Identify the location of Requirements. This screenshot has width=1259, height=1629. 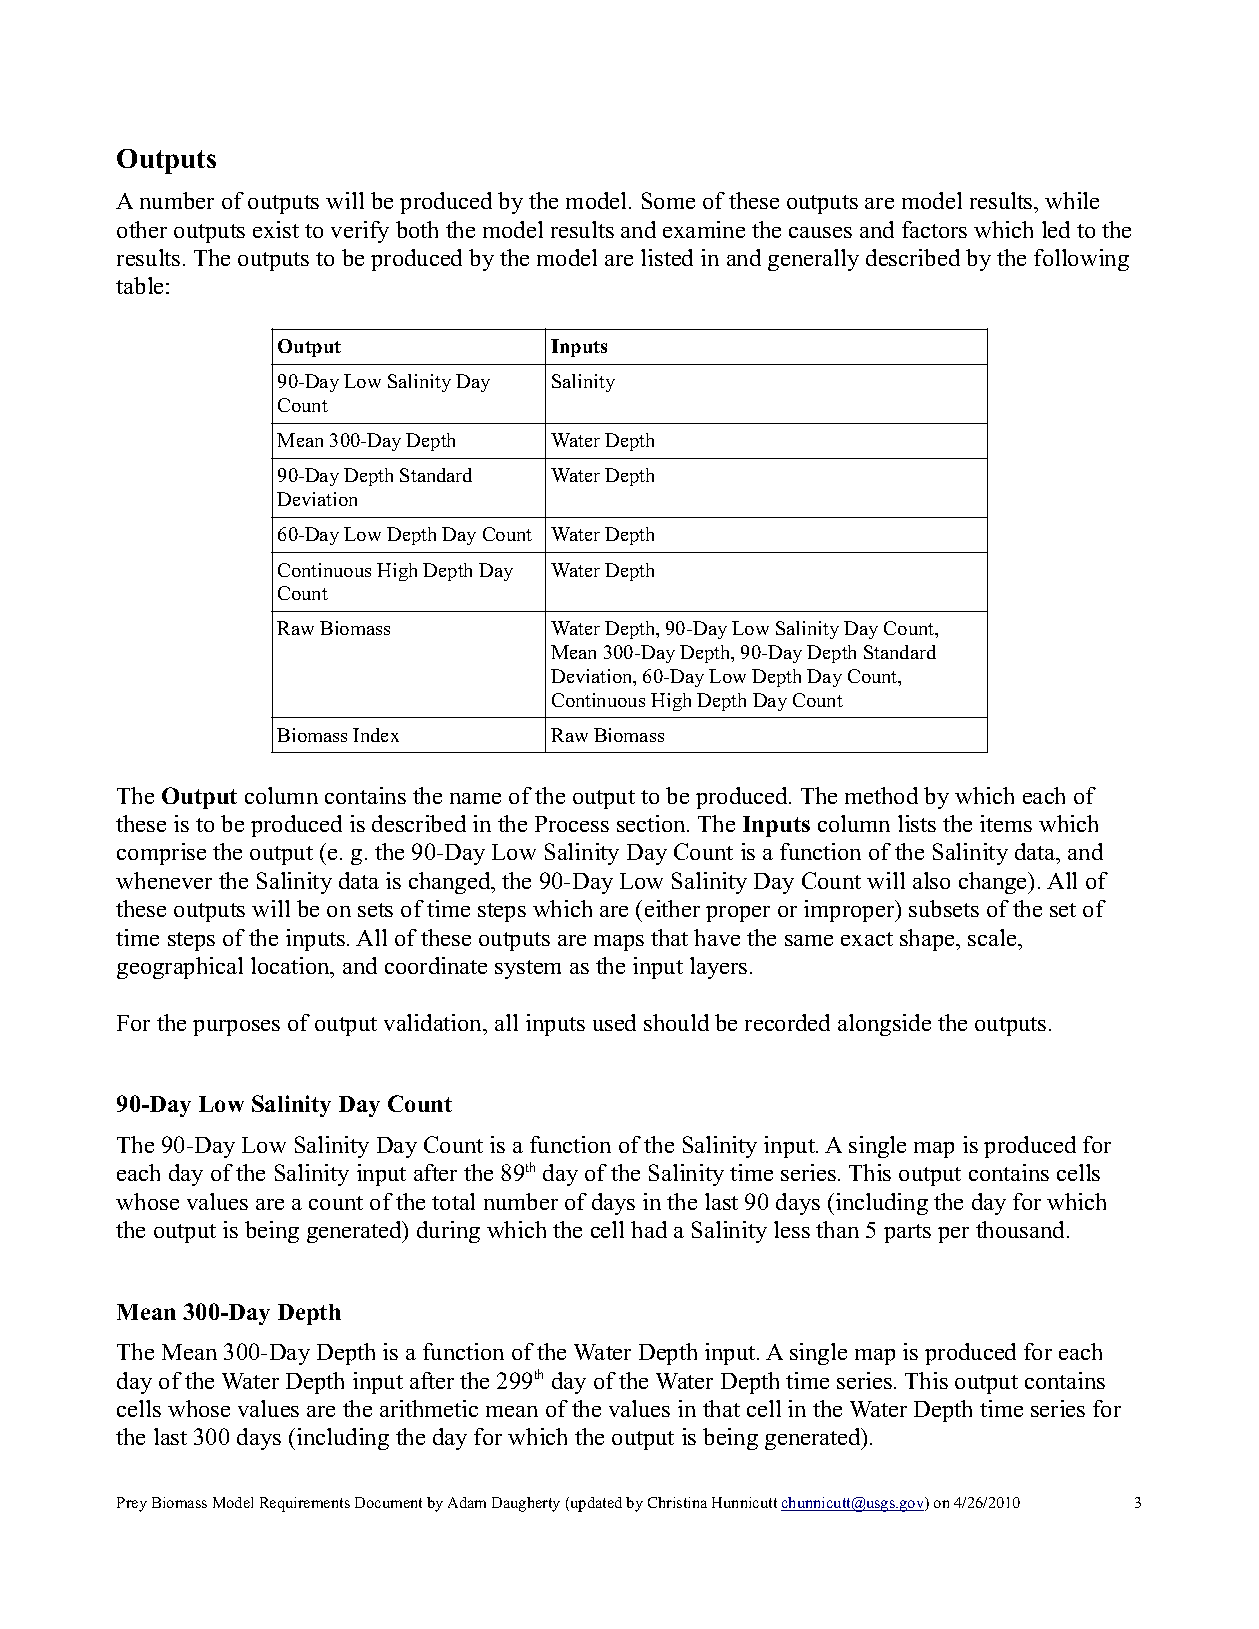
(305, 1504).
